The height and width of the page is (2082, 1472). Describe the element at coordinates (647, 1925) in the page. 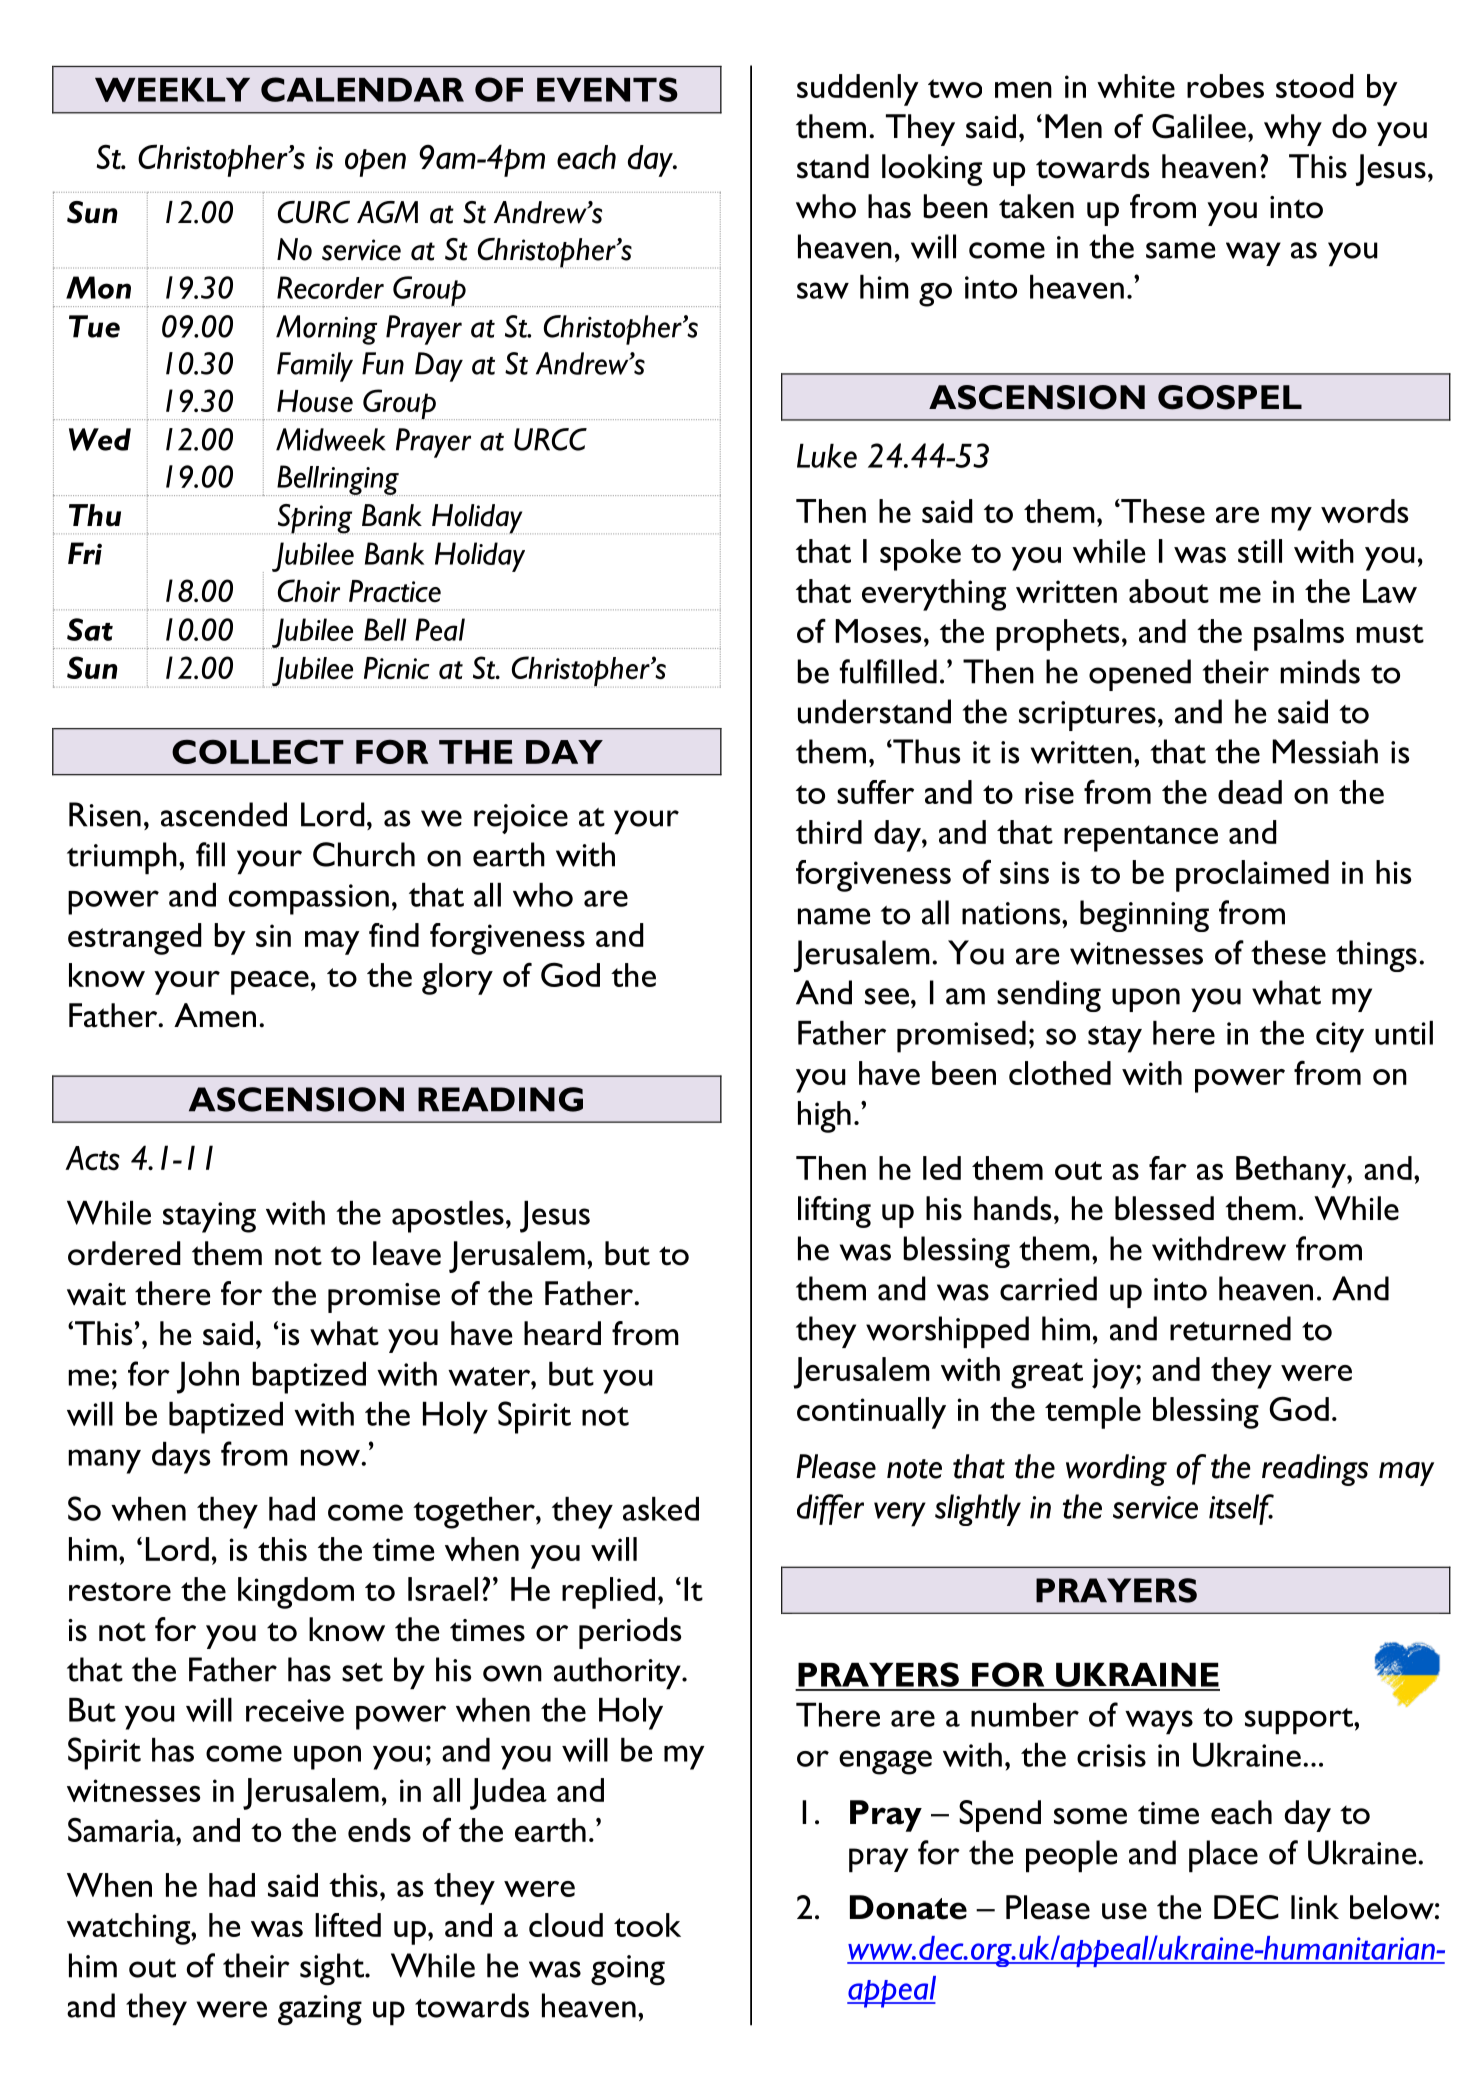

I see `took` at that location.
